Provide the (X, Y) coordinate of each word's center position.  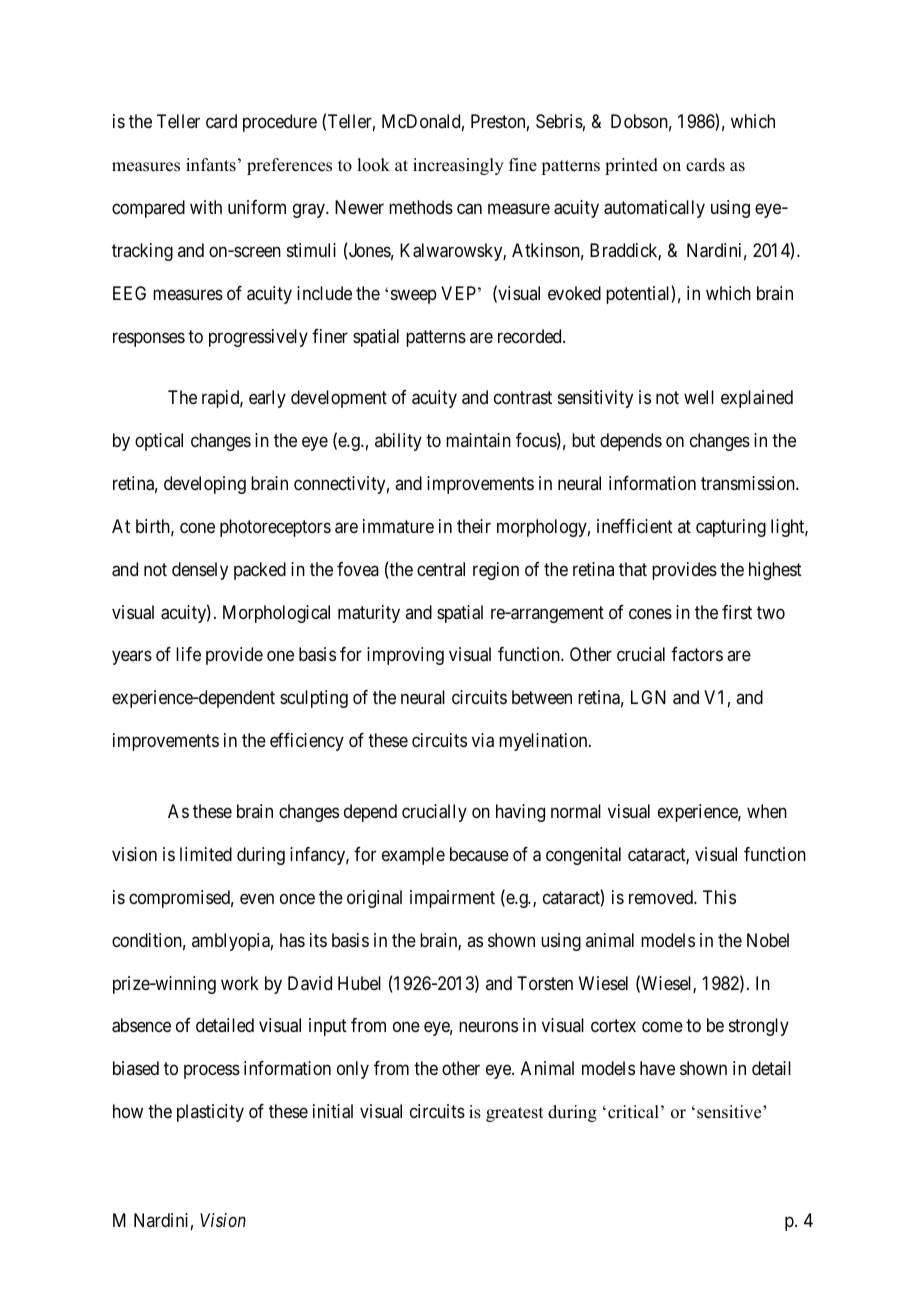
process (212, 1072)
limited (206, 854)
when (767, 811)
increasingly (458, 166)
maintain (478, 440)
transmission (749, 483)
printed (631, 166)
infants (211, 165)
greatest (514, 1114)
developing (205, 485)
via (483, 740)
